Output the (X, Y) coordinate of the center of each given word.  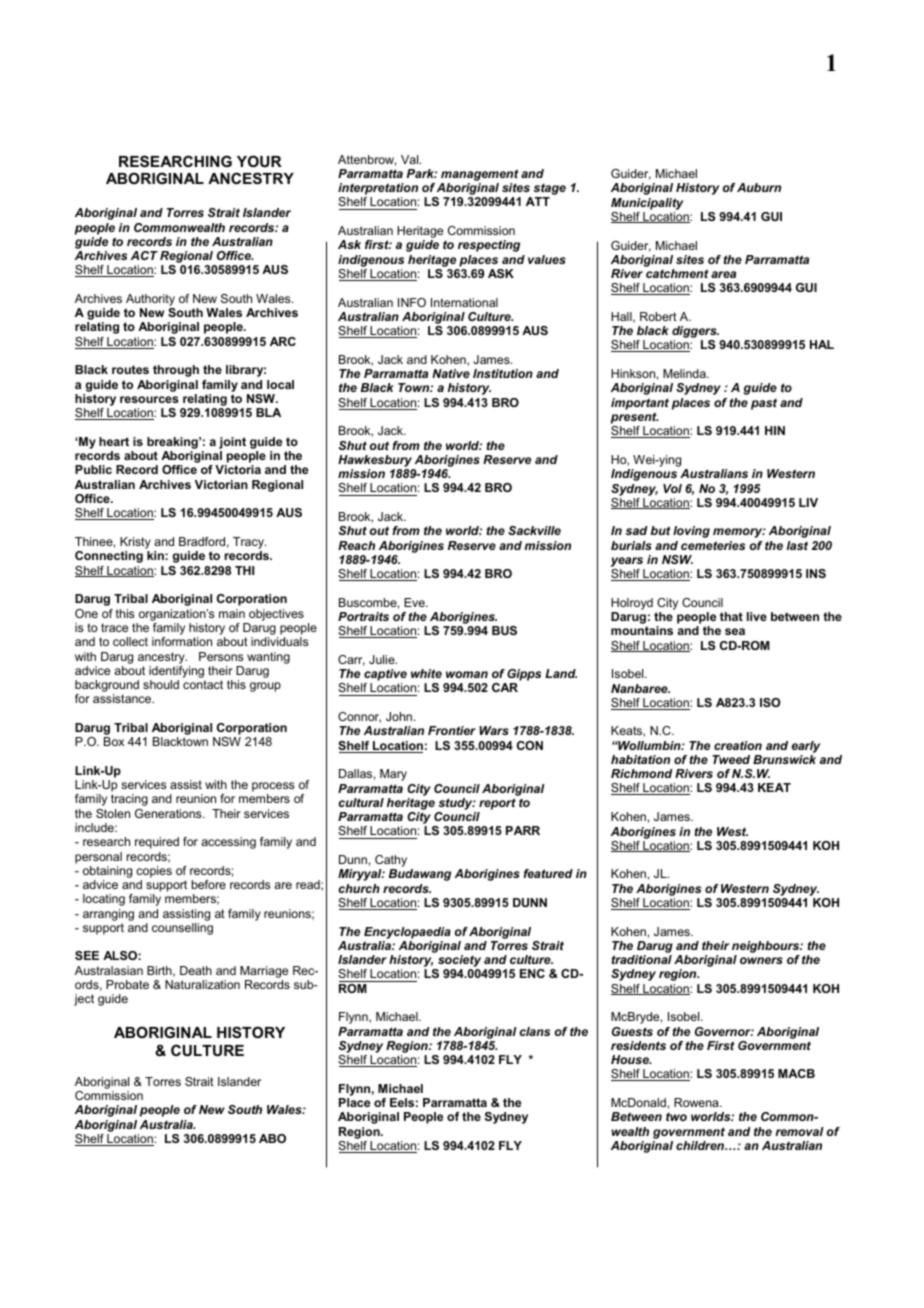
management (479, 176)
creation (738, 745)
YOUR (259, 161)
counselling (182, 929)
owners (761, 960)
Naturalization (202, 984)
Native (451, 373)
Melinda (685, 373)
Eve (415, 602)
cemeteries (713, 545)
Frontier (452, 730)
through (176, 371)
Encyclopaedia (407, 933)
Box (114, 741)
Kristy (135, 544)
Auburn (759, 187)
